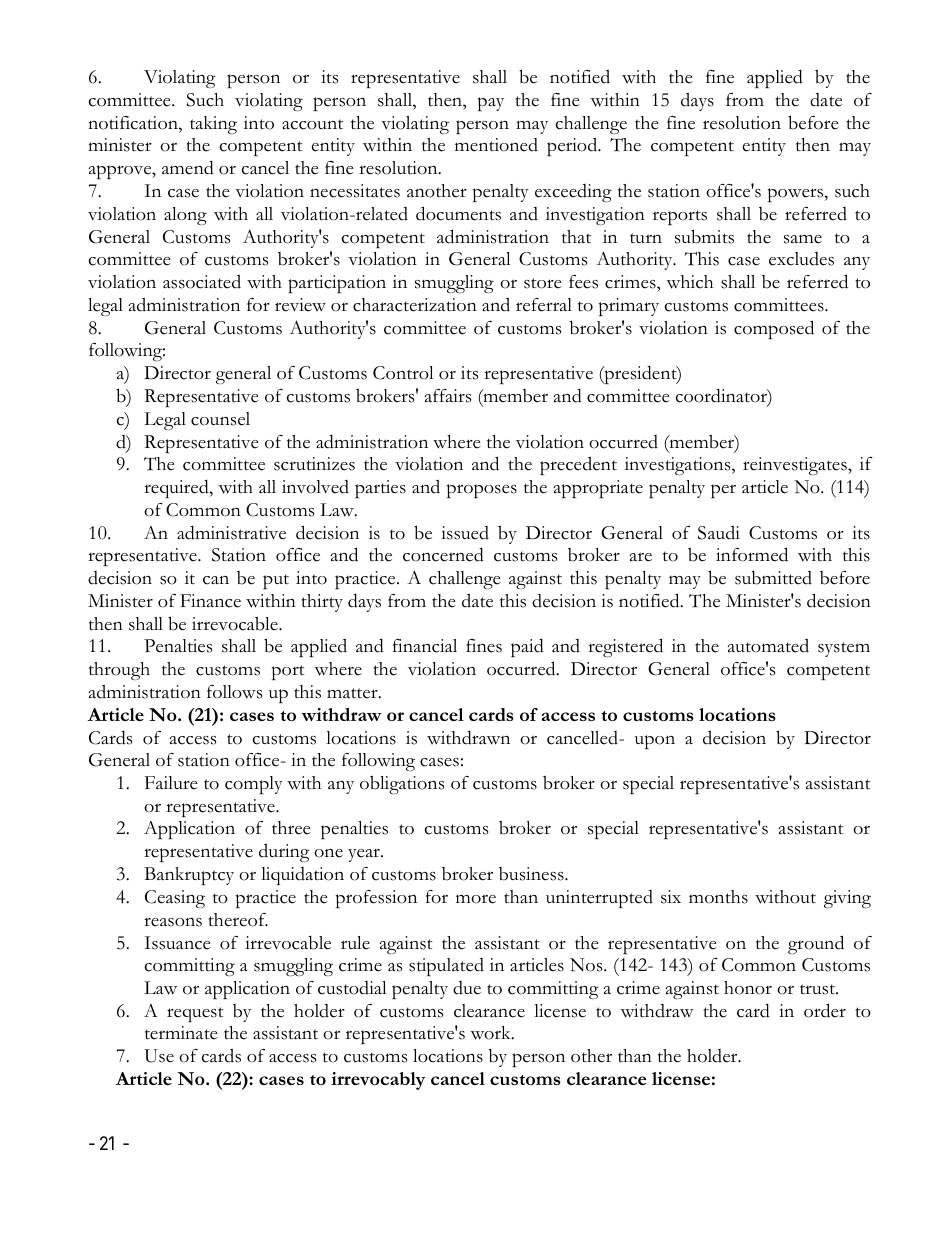  What do you see at coordinates (719, 533) in the screenshot?
I see `Saudi` at bounding box center [719, 533].
